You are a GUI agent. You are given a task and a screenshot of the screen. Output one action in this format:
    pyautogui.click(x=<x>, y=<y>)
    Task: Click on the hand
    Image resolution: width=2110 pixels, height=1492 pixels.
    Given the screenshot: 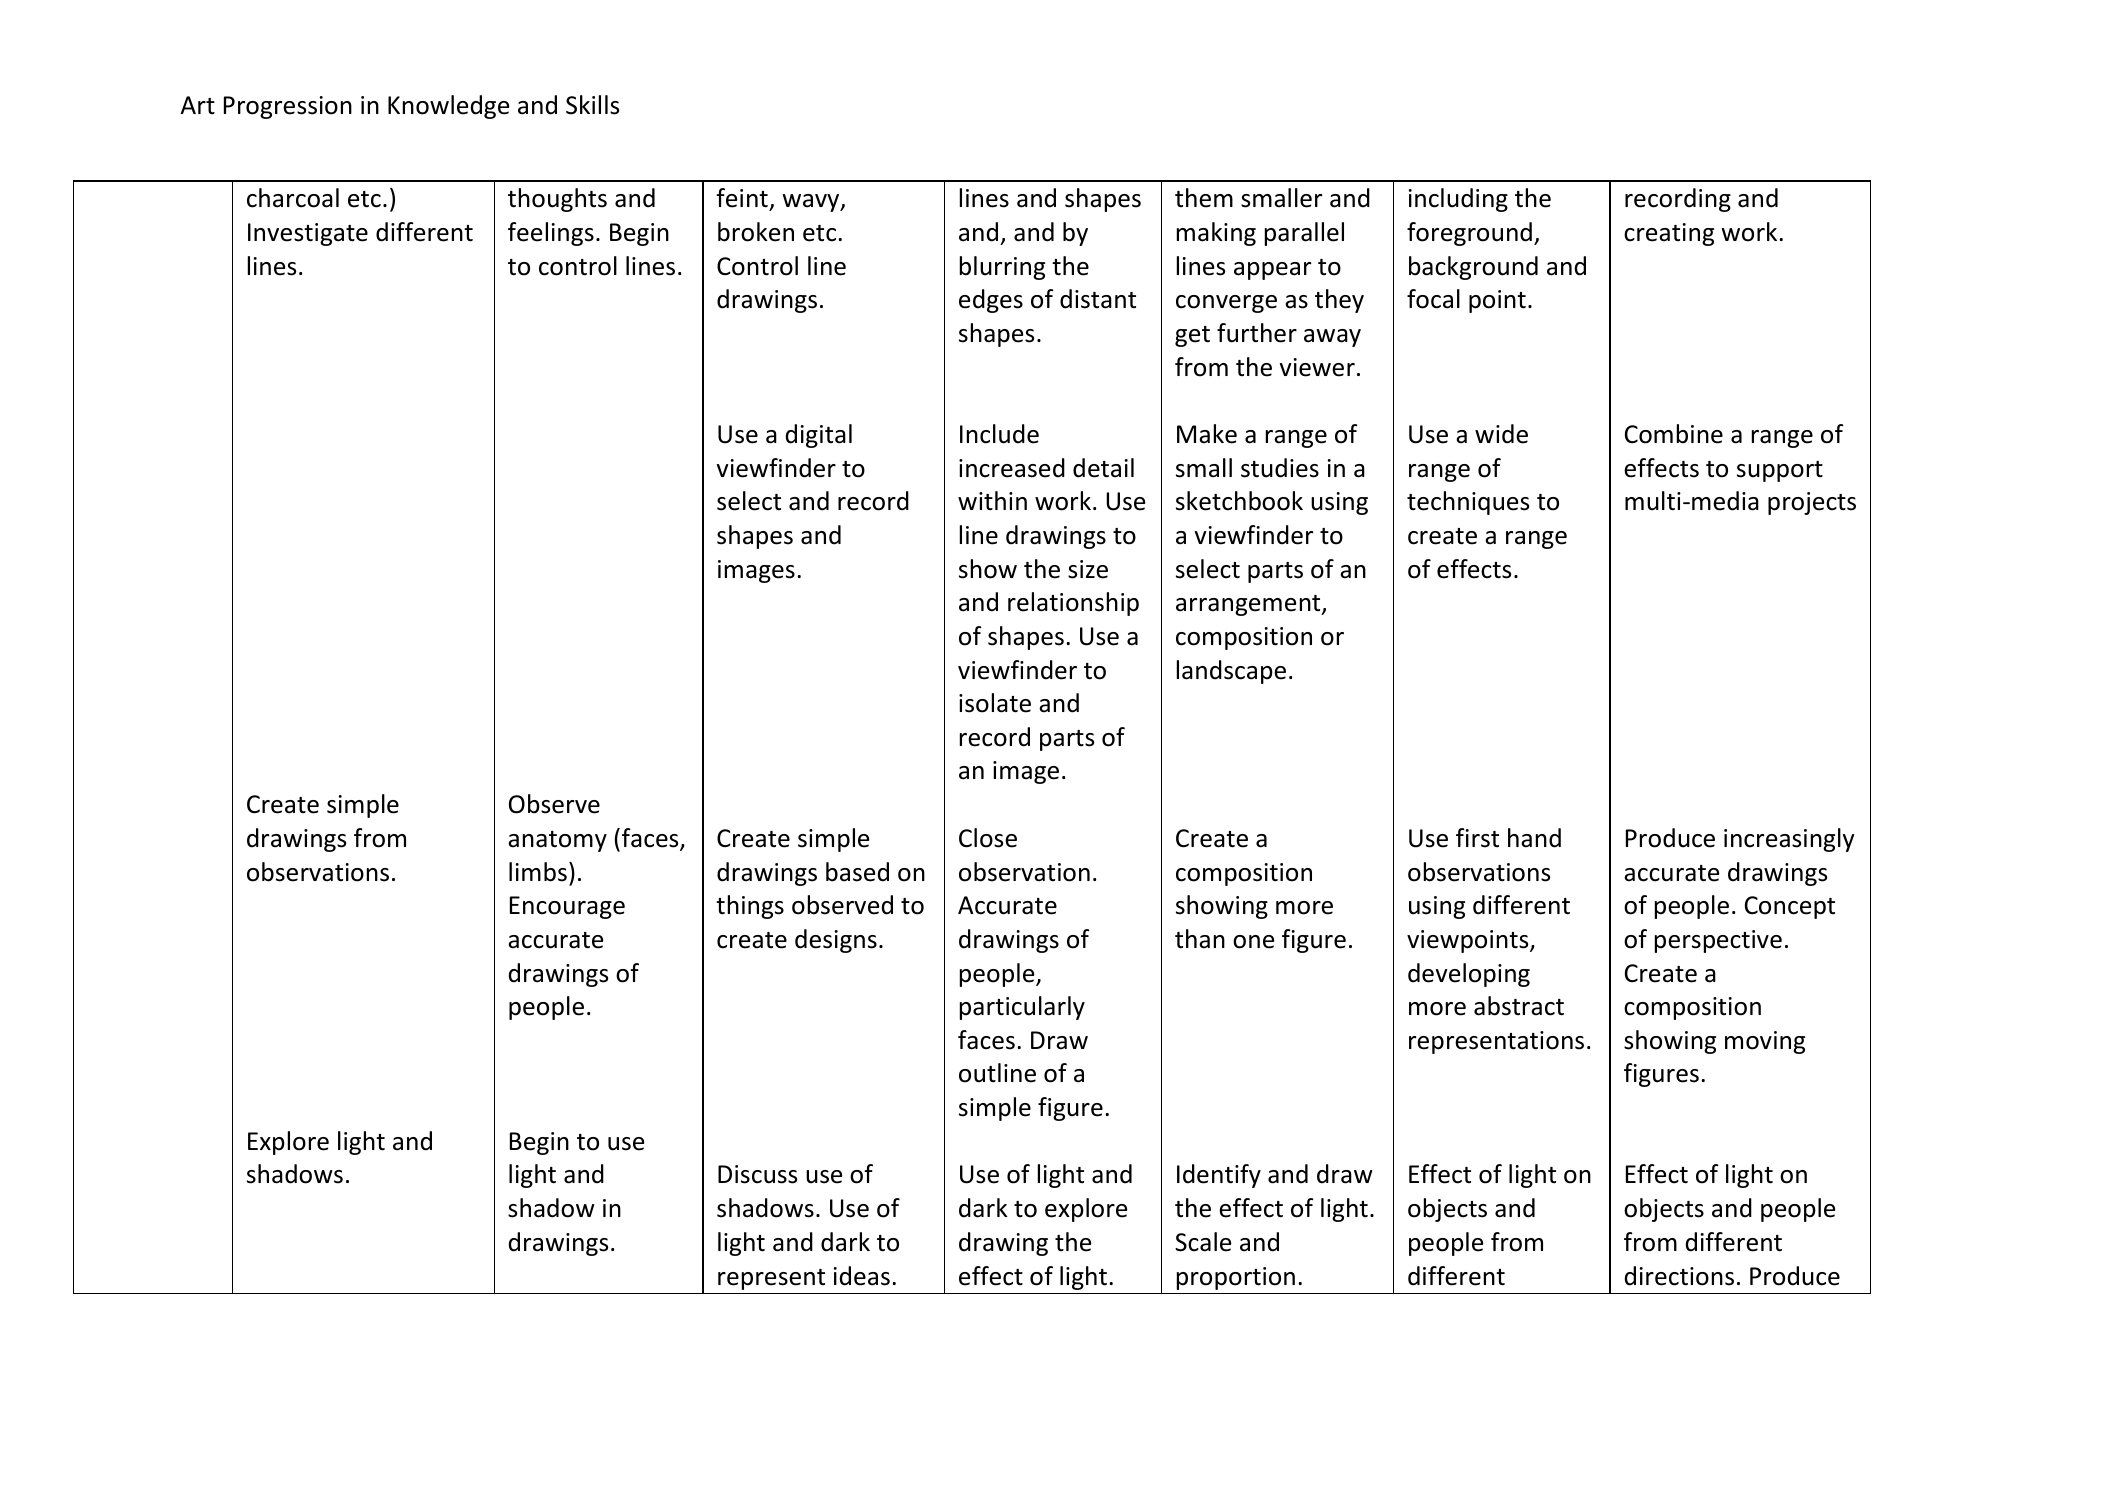 What is the action you would take?
    pyautogui.click(x=1534, y=838)
